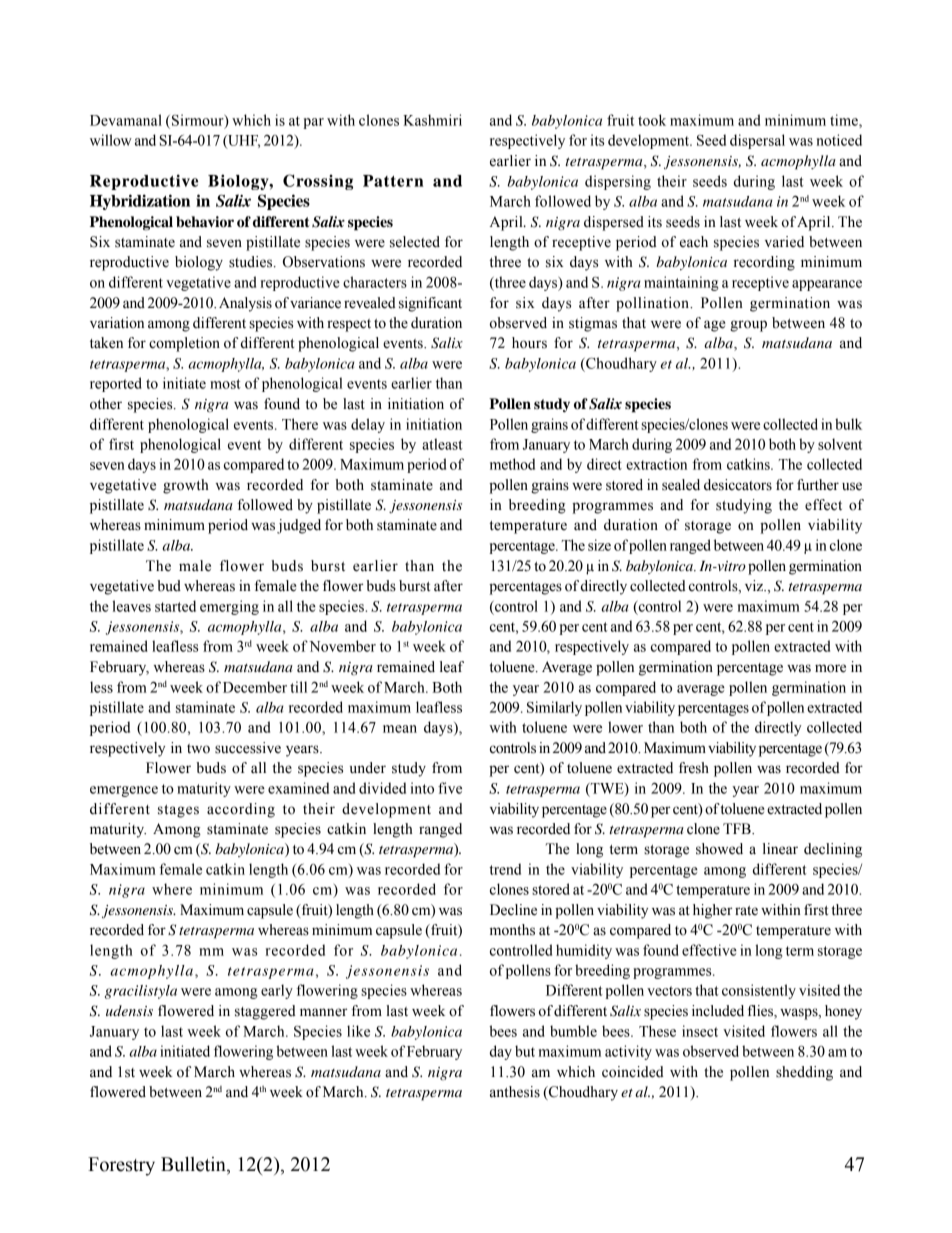 This screenshot has width=952, height=1233. I want to click on Pattern, so click(393, 181).
